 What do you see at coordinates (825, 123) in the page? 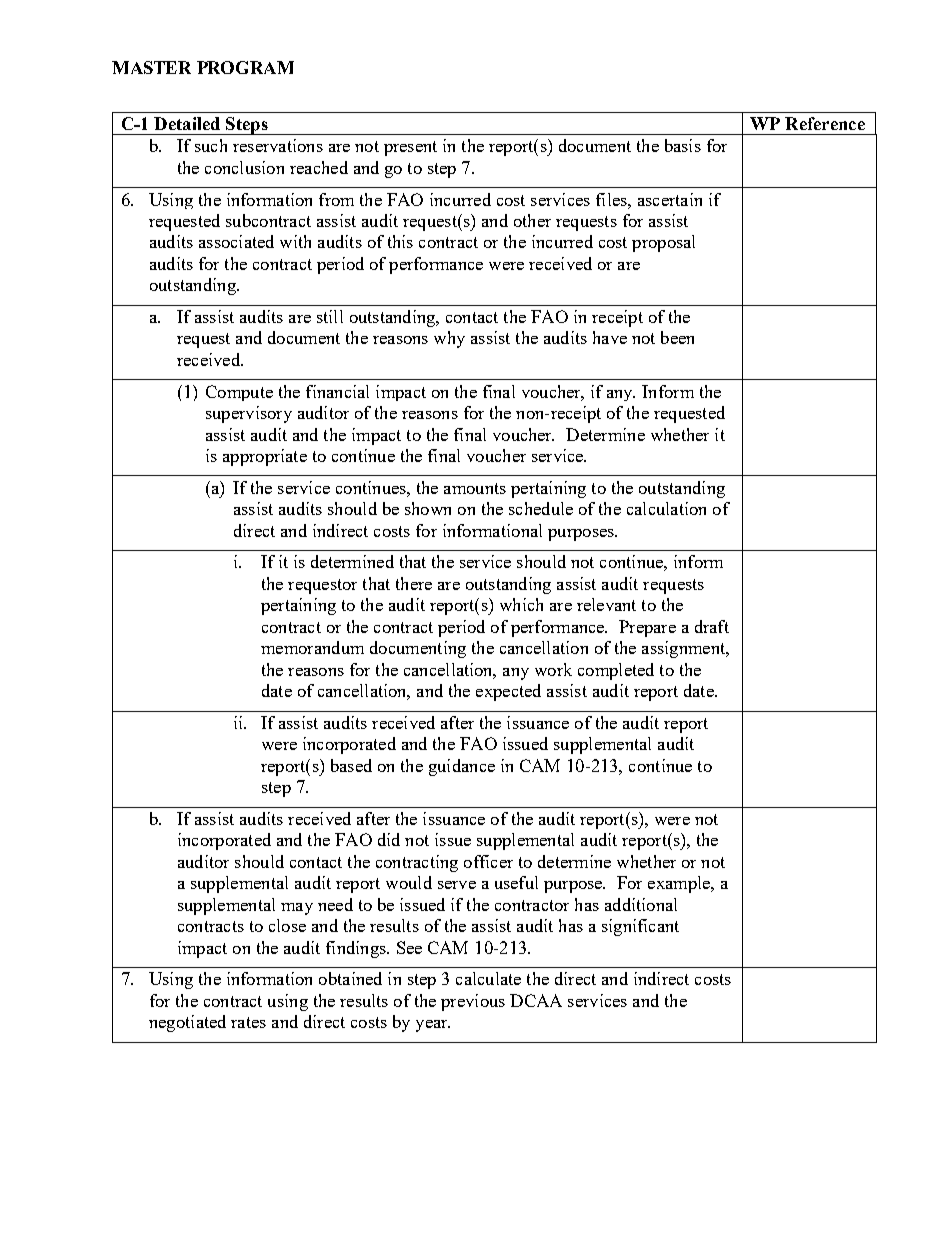
I see `Reference` at bounding box center [825, 123].
